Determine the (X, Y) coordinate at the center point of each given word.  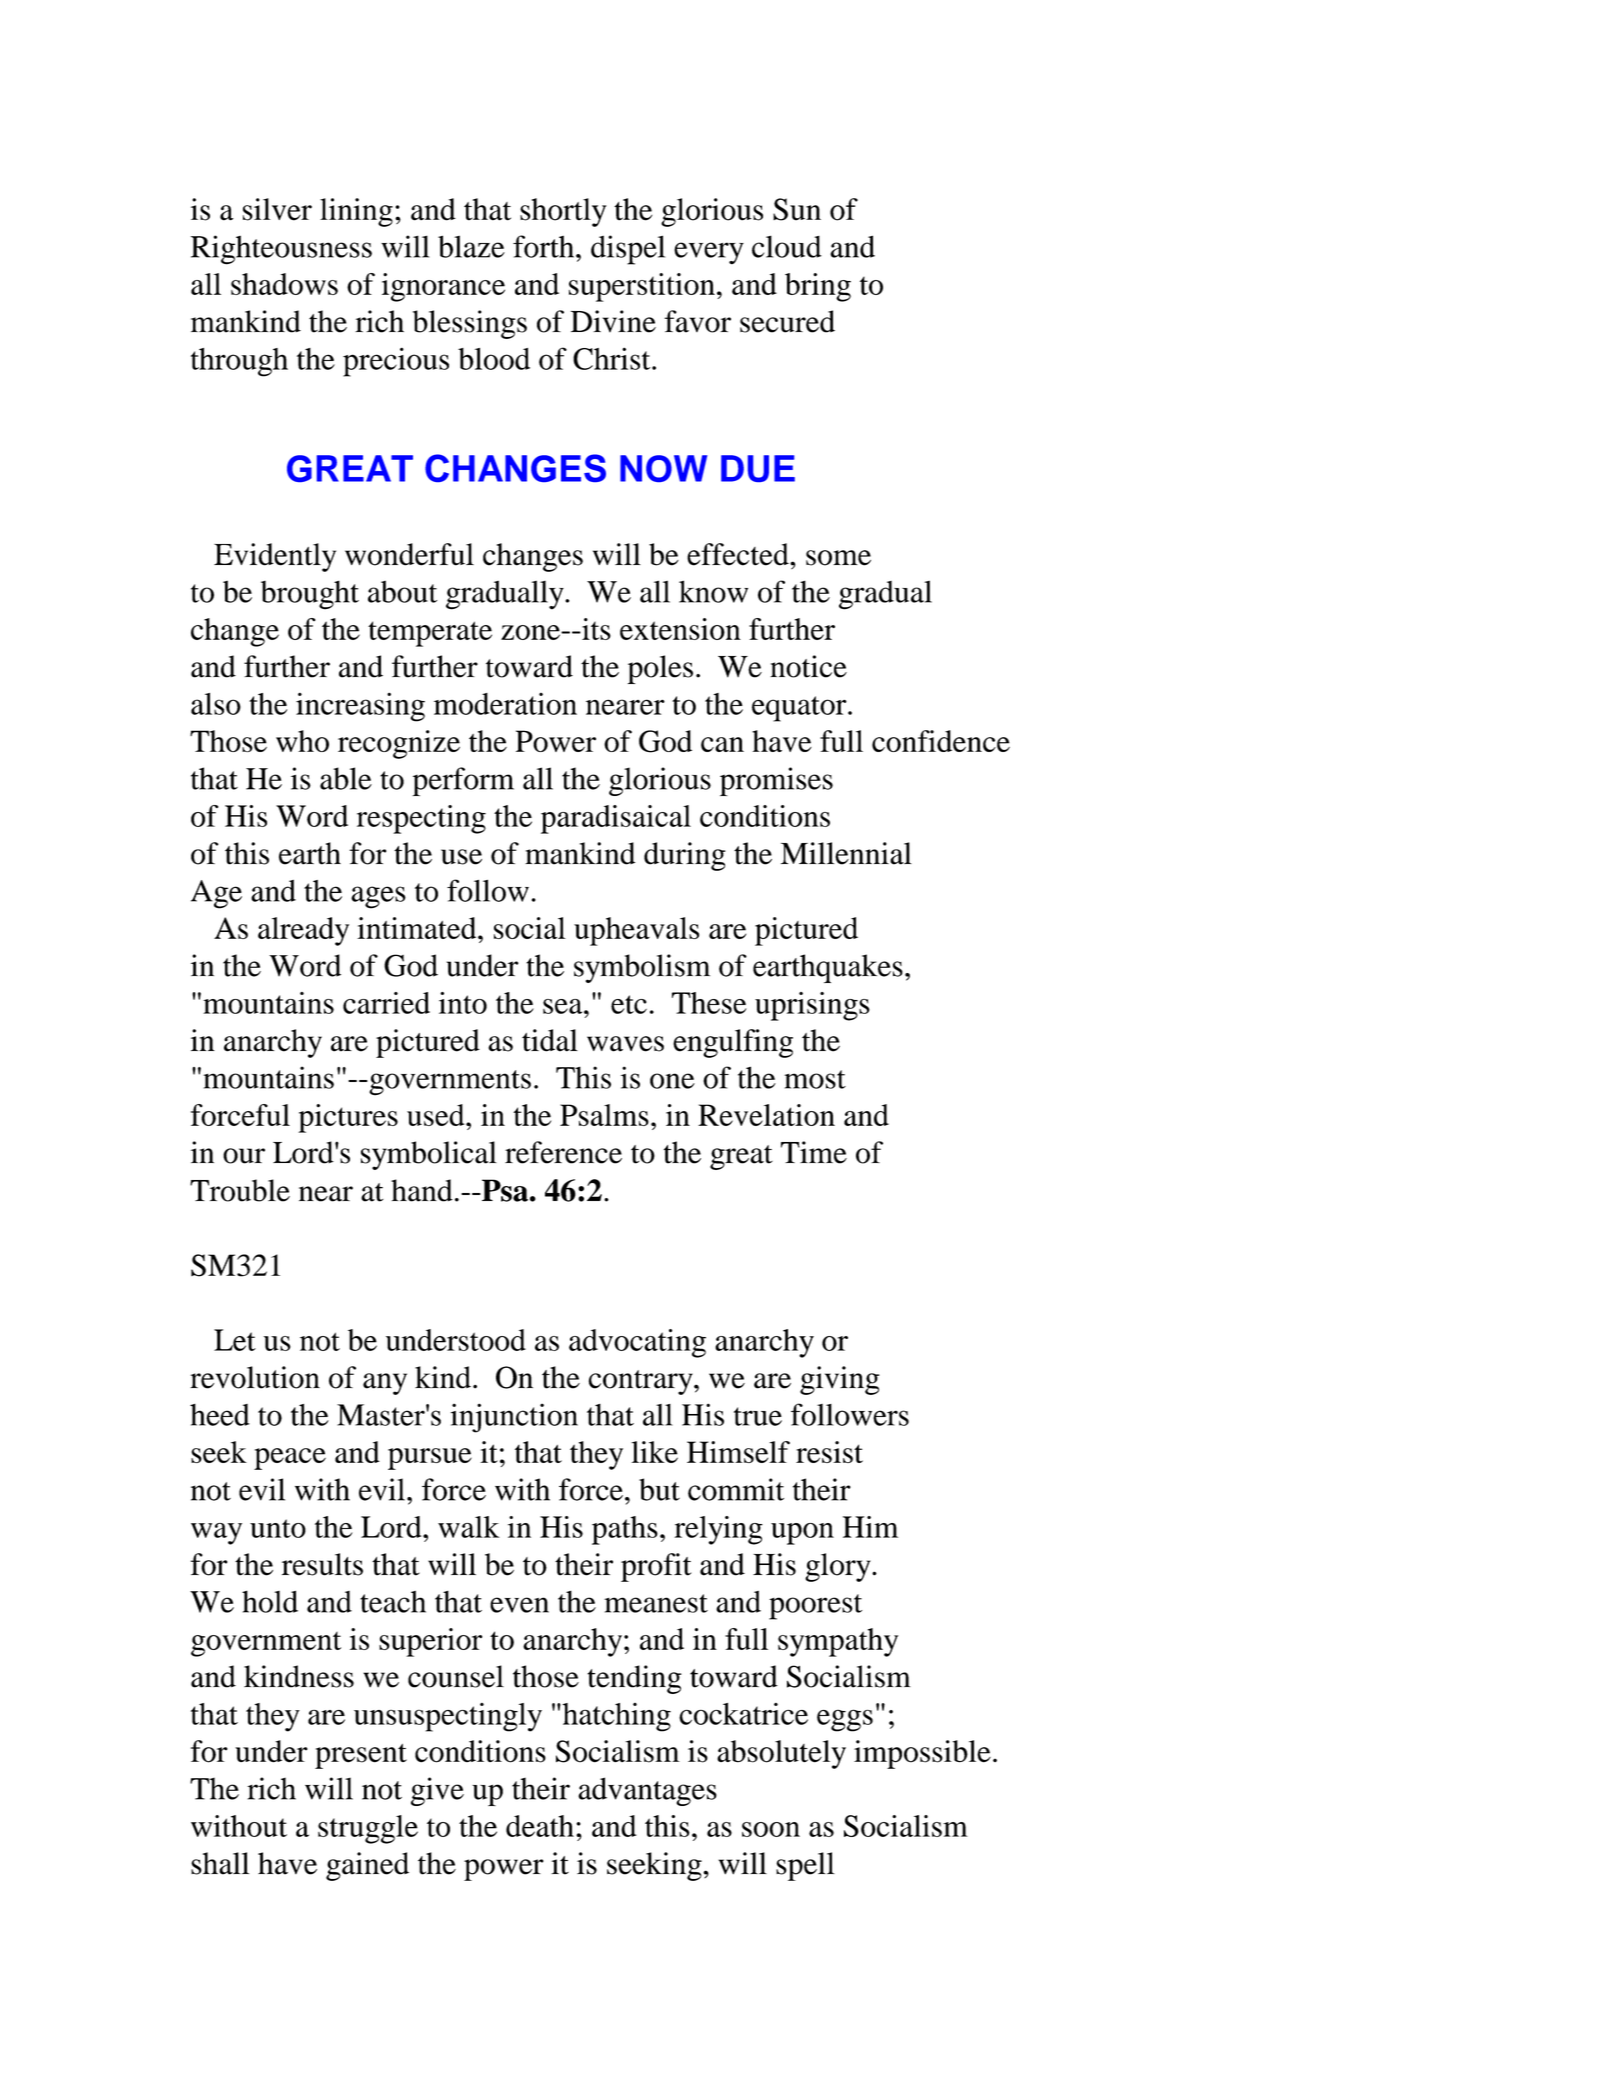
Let (235, 1340)
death (540, 1826)
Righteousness (281, 250)
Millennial (846, 853)
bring (818, 287)
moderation (505, 704)
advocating (637, 1343)
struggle (368, 1829)
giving (840, 1380)
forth (545, 246)
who (302, 741)
